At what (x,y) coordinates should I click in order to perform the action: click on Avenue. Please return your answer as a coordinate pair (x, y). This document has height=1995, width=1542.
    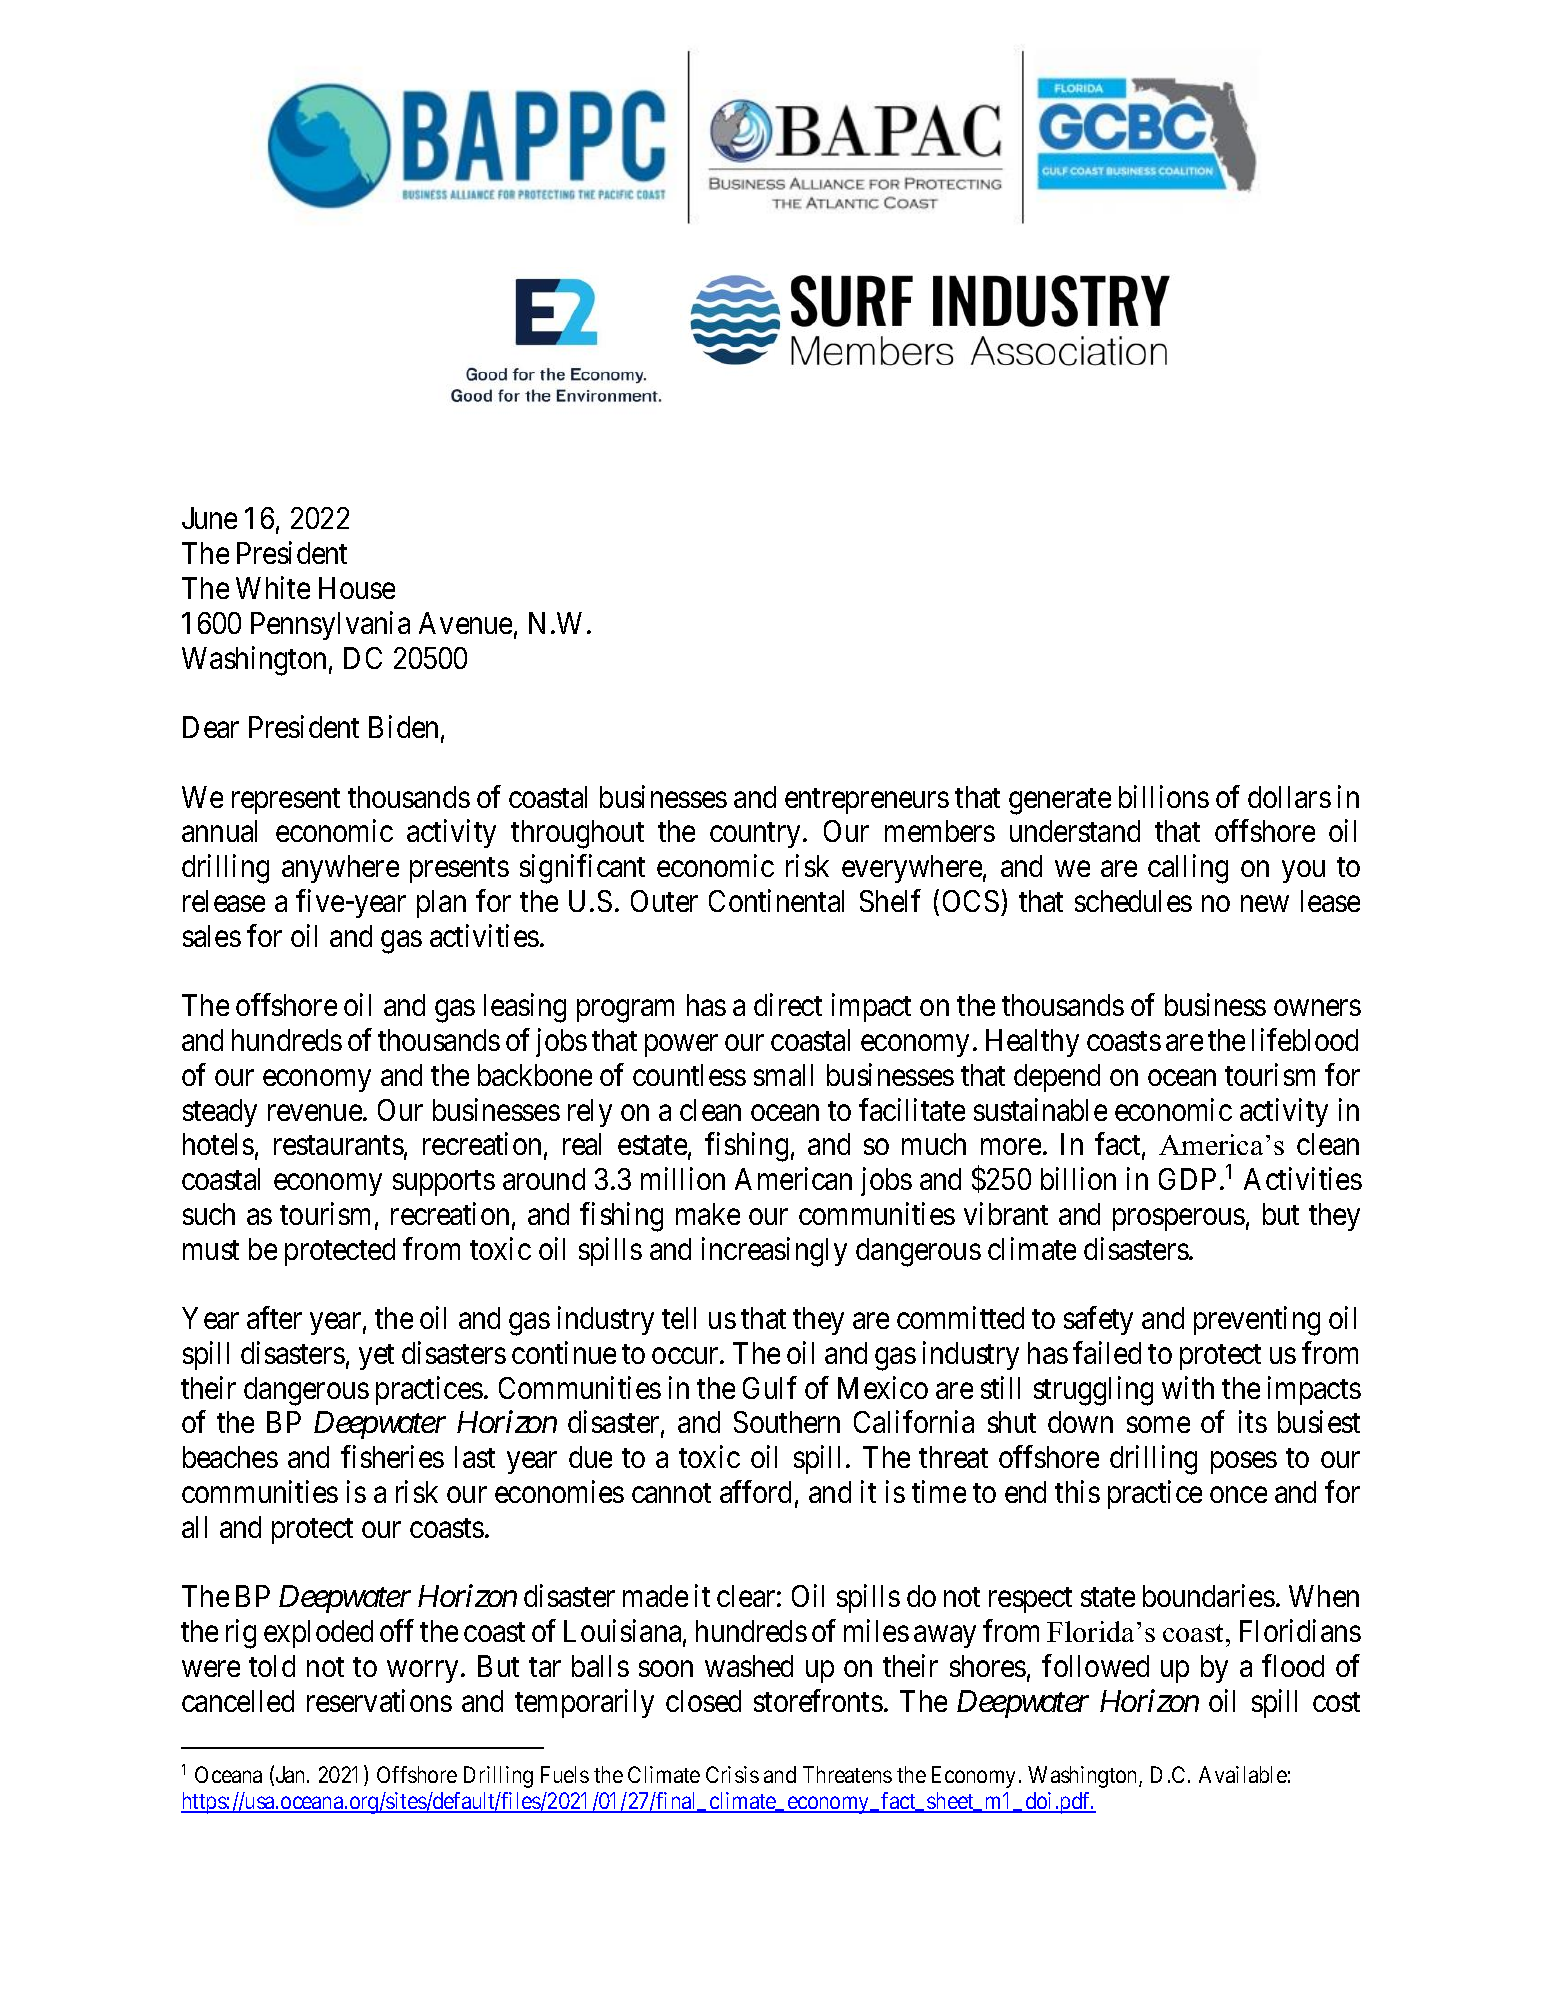
    Looking at the image, I should click on (465, 623).
